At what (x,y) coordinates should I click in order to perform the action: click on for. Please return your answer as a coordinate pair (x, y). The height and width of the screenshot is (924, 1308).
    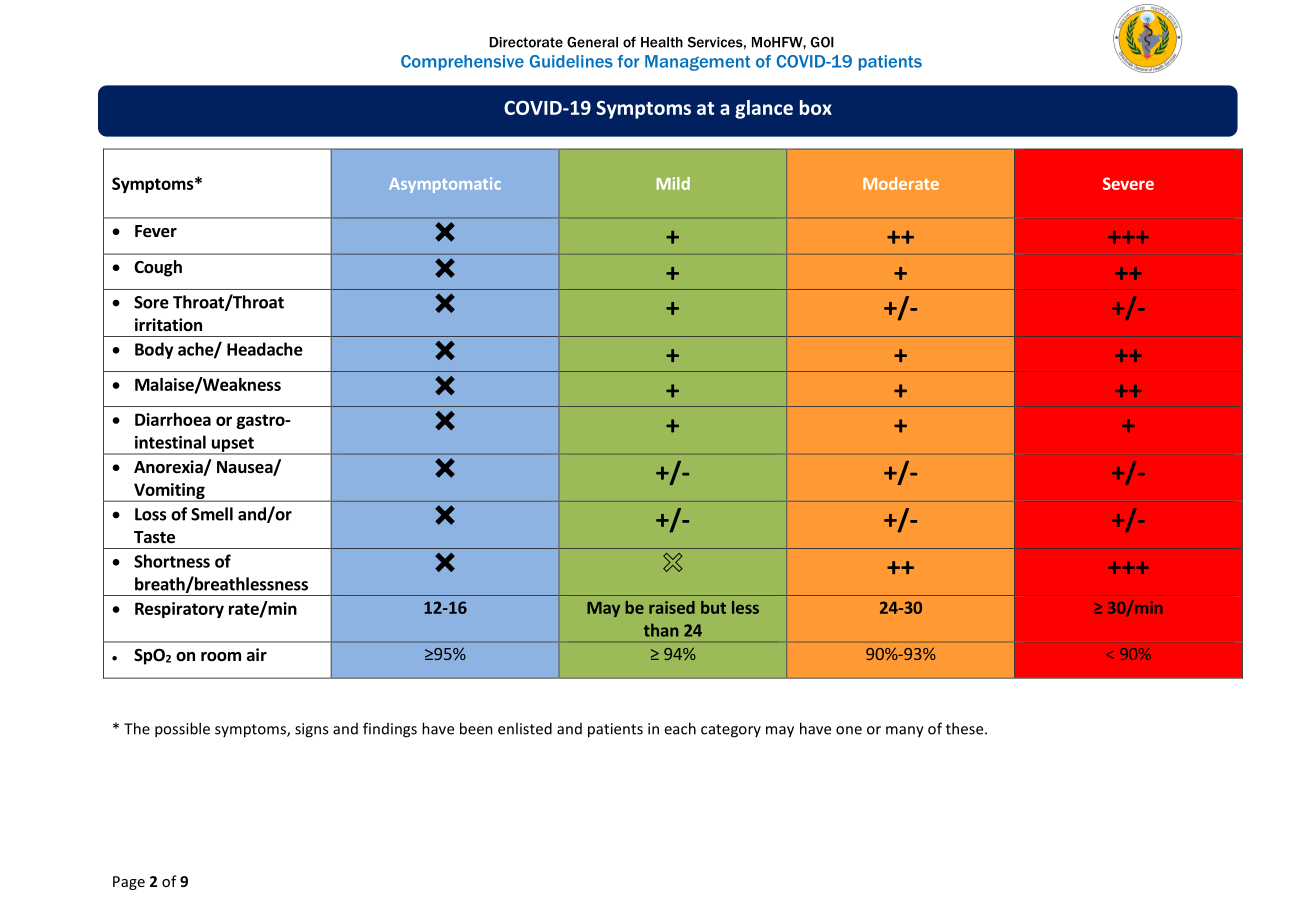
    Looking at the image, I should click on (628, 61).
